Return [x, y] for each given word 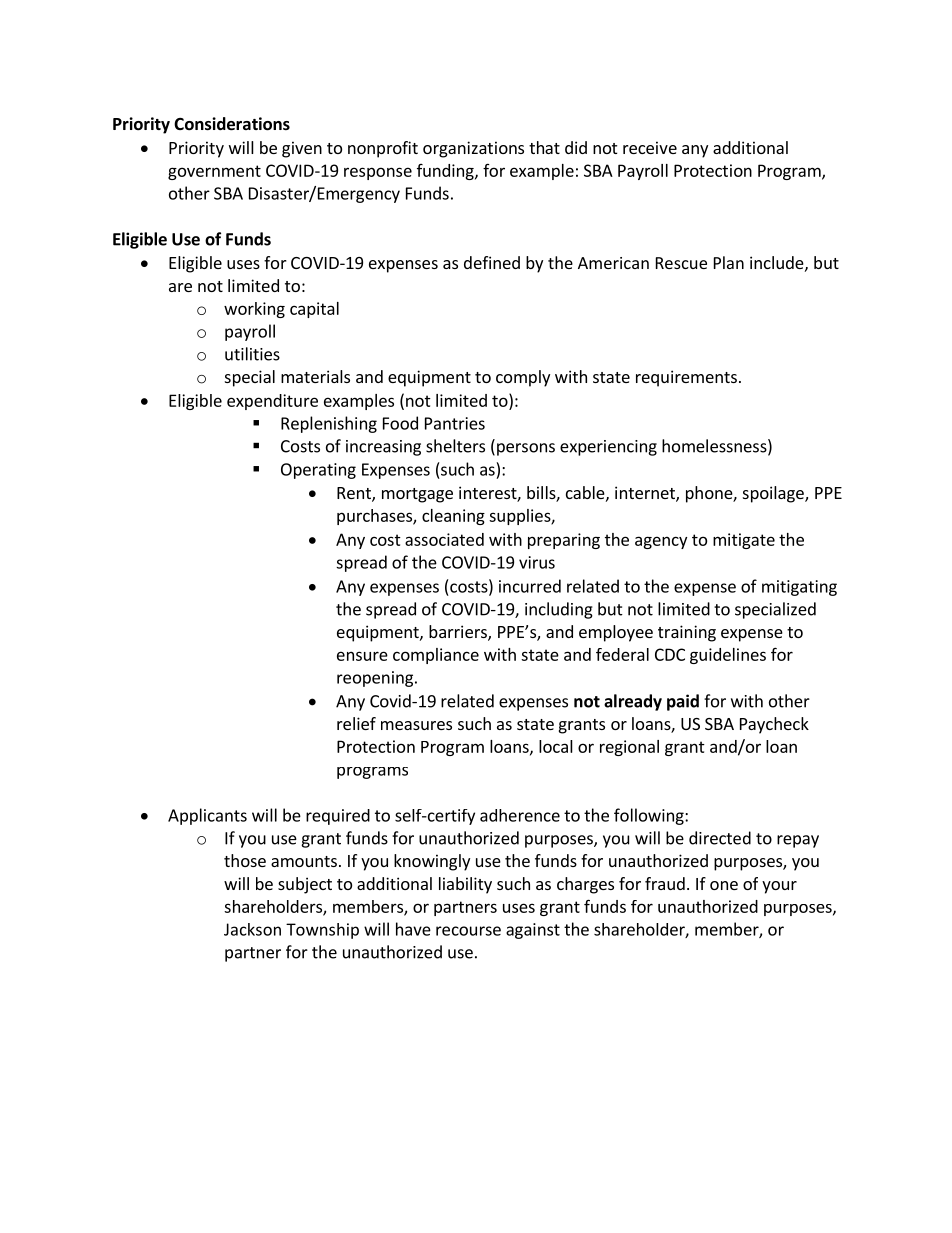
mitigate [744, 541]
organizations [473, 149]
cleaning [453, 517]
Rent [355, 494]
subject [305, 885]
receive [650, 147]
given [302, 149]
